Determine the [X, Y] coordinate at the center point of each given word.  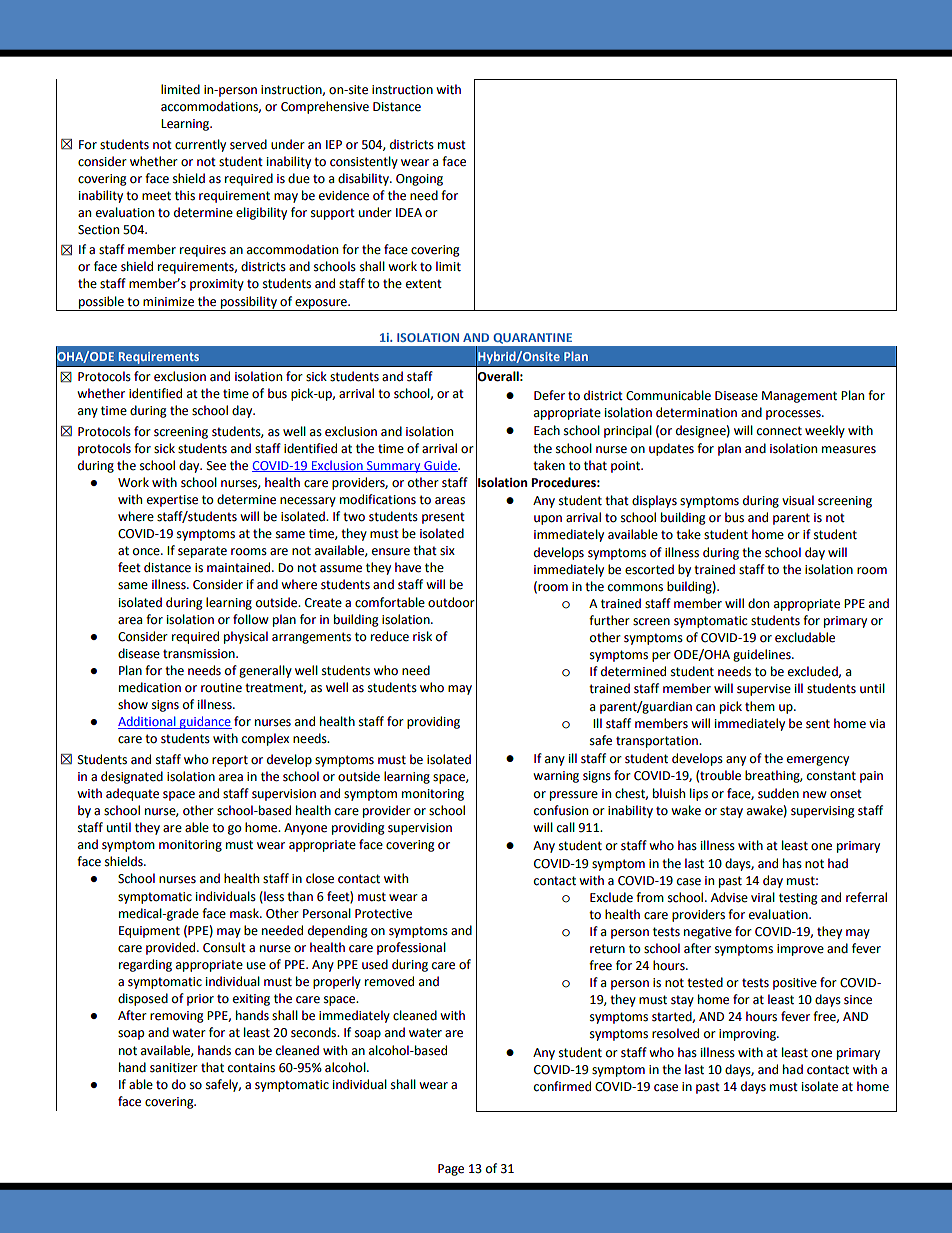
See [216, 466]
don [758, 603]
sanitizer [174, 1068]
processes [794, 415]
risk [422, 636]
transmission [200, 654]
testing [798, 899]
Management [799, 397]
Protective [383, 914]
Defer [549, 395]
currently [200, 145]
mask [245, 913]
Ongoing [419, 180]
